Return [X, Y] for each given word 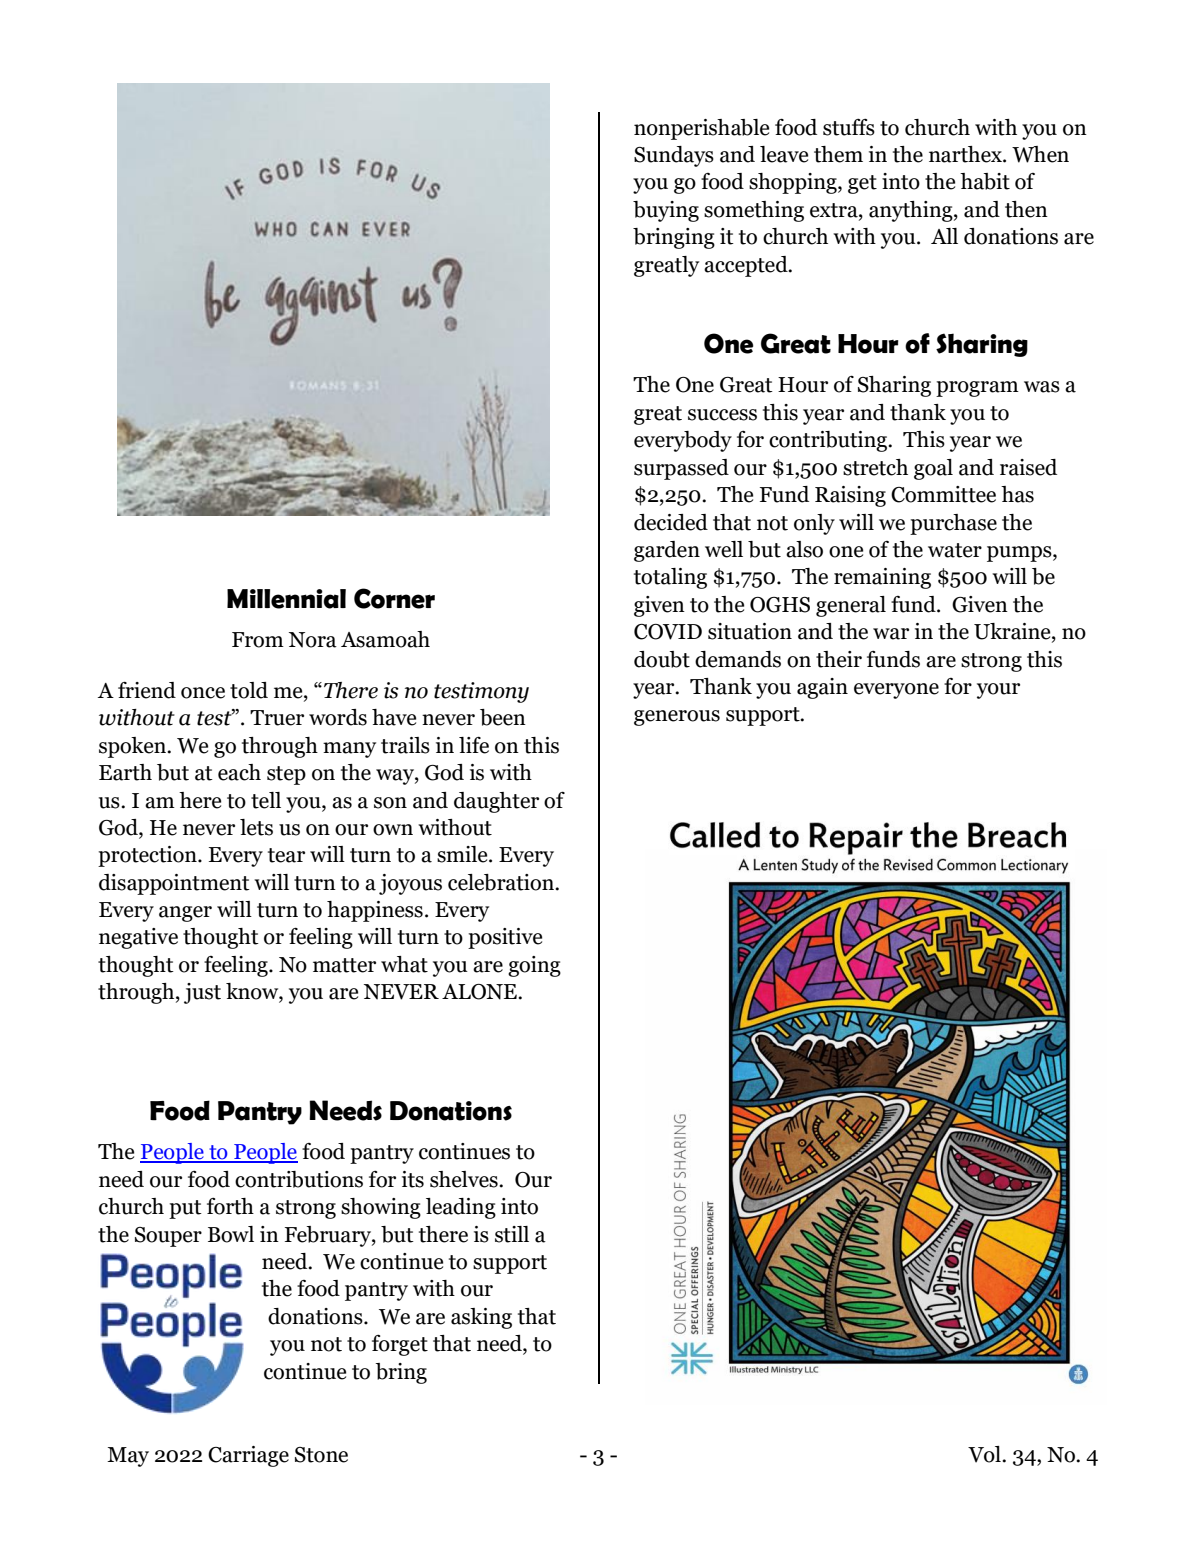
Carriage [248, 1456]
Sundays [674, 156]
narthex [966, 154]
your [998, 691]
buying [666, 211]
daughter [496, 802]
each [239, 772]
